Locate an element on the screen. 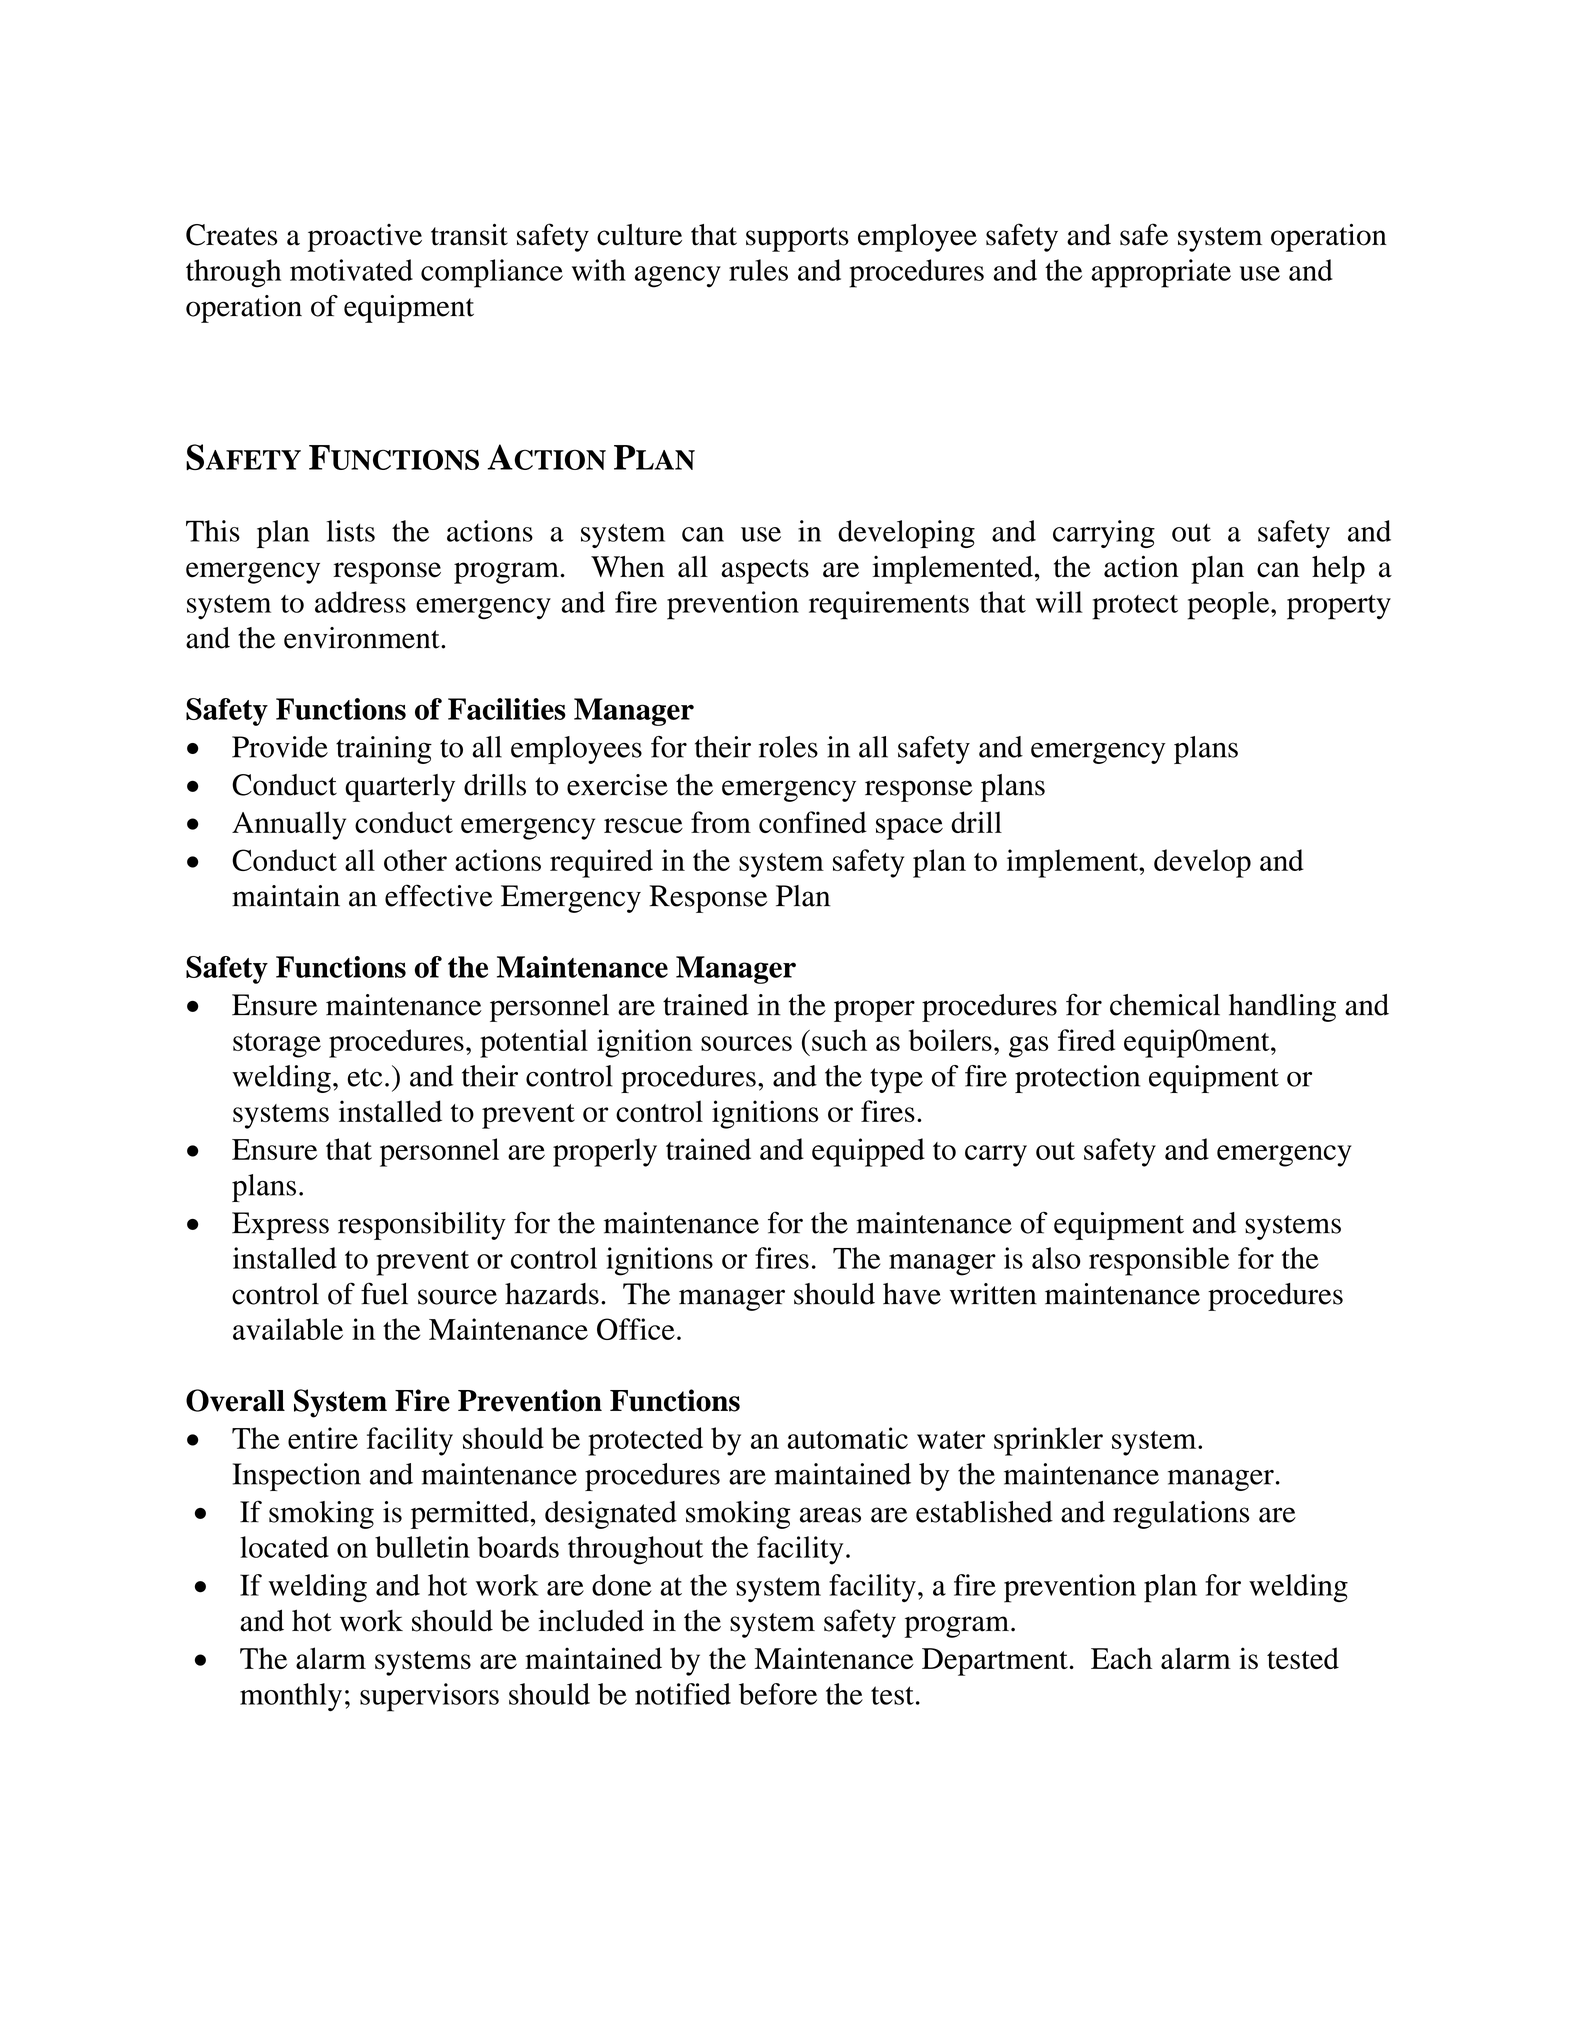 The height and width of the screenshot is (2041, 1577). address is located at coordinates (360, 602).
